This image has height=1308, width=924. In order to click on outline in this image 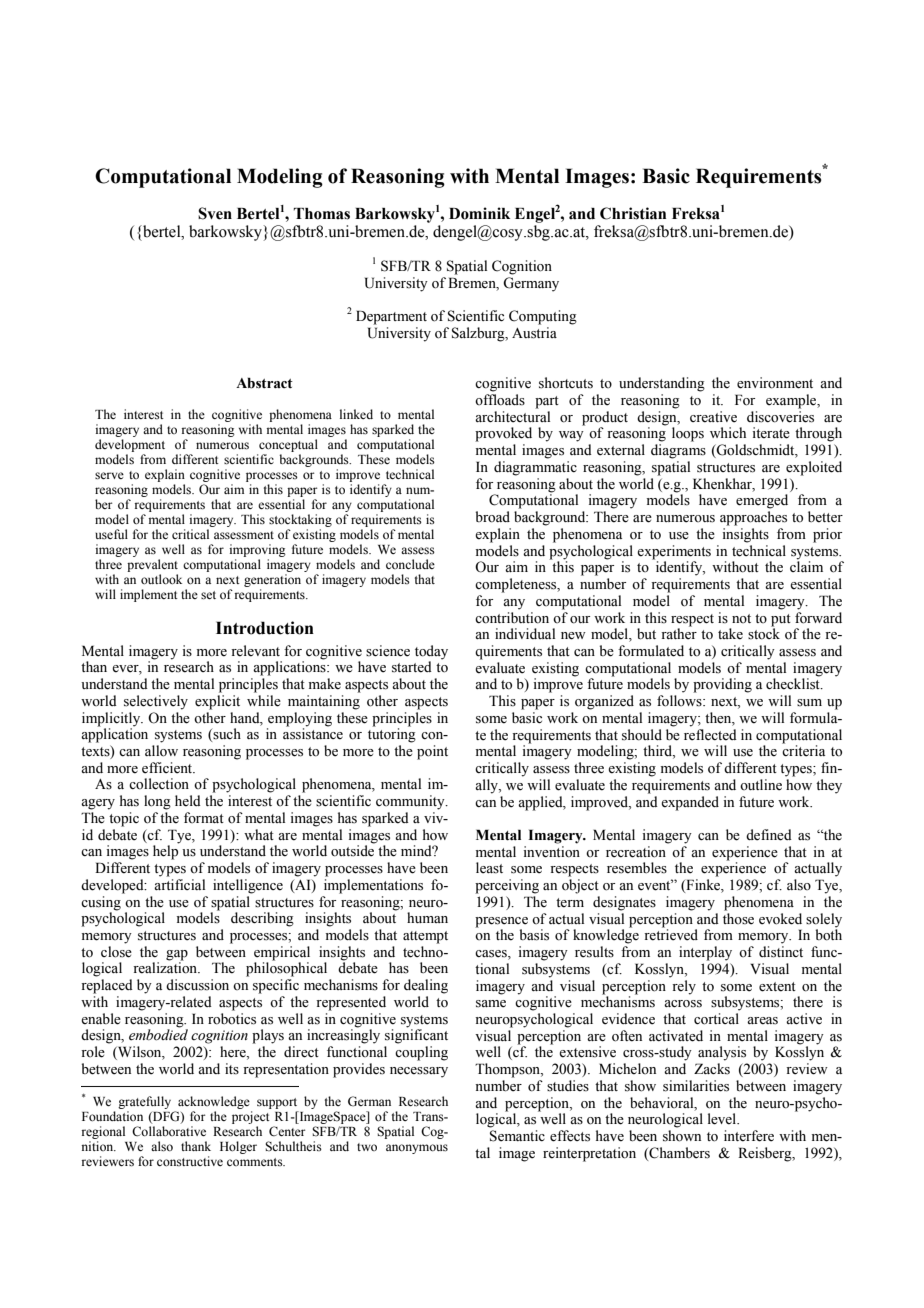, I will do `click(761, 785)`.
